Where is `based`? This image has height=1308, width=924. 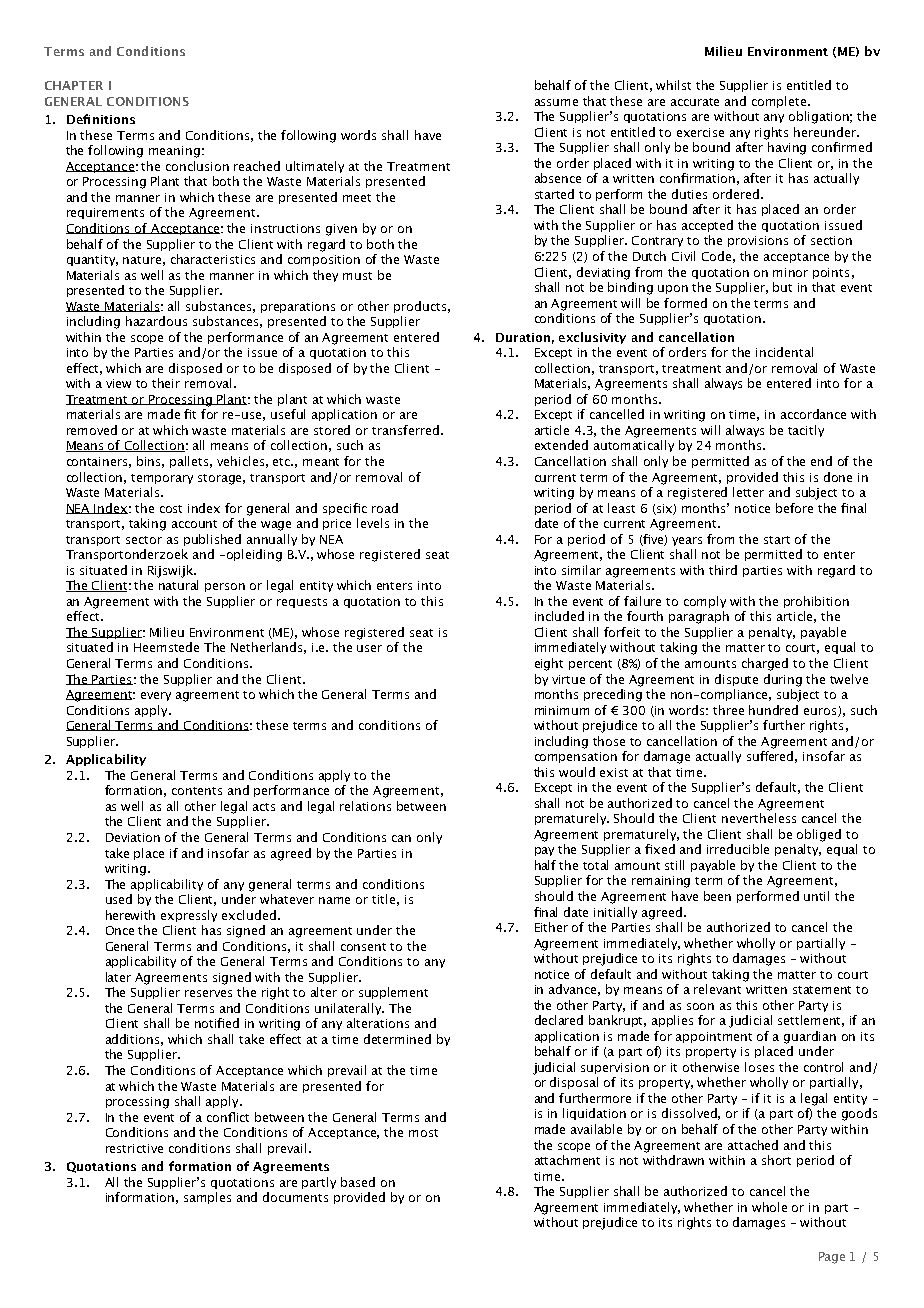 based is located at coordinates (358, 1182).
